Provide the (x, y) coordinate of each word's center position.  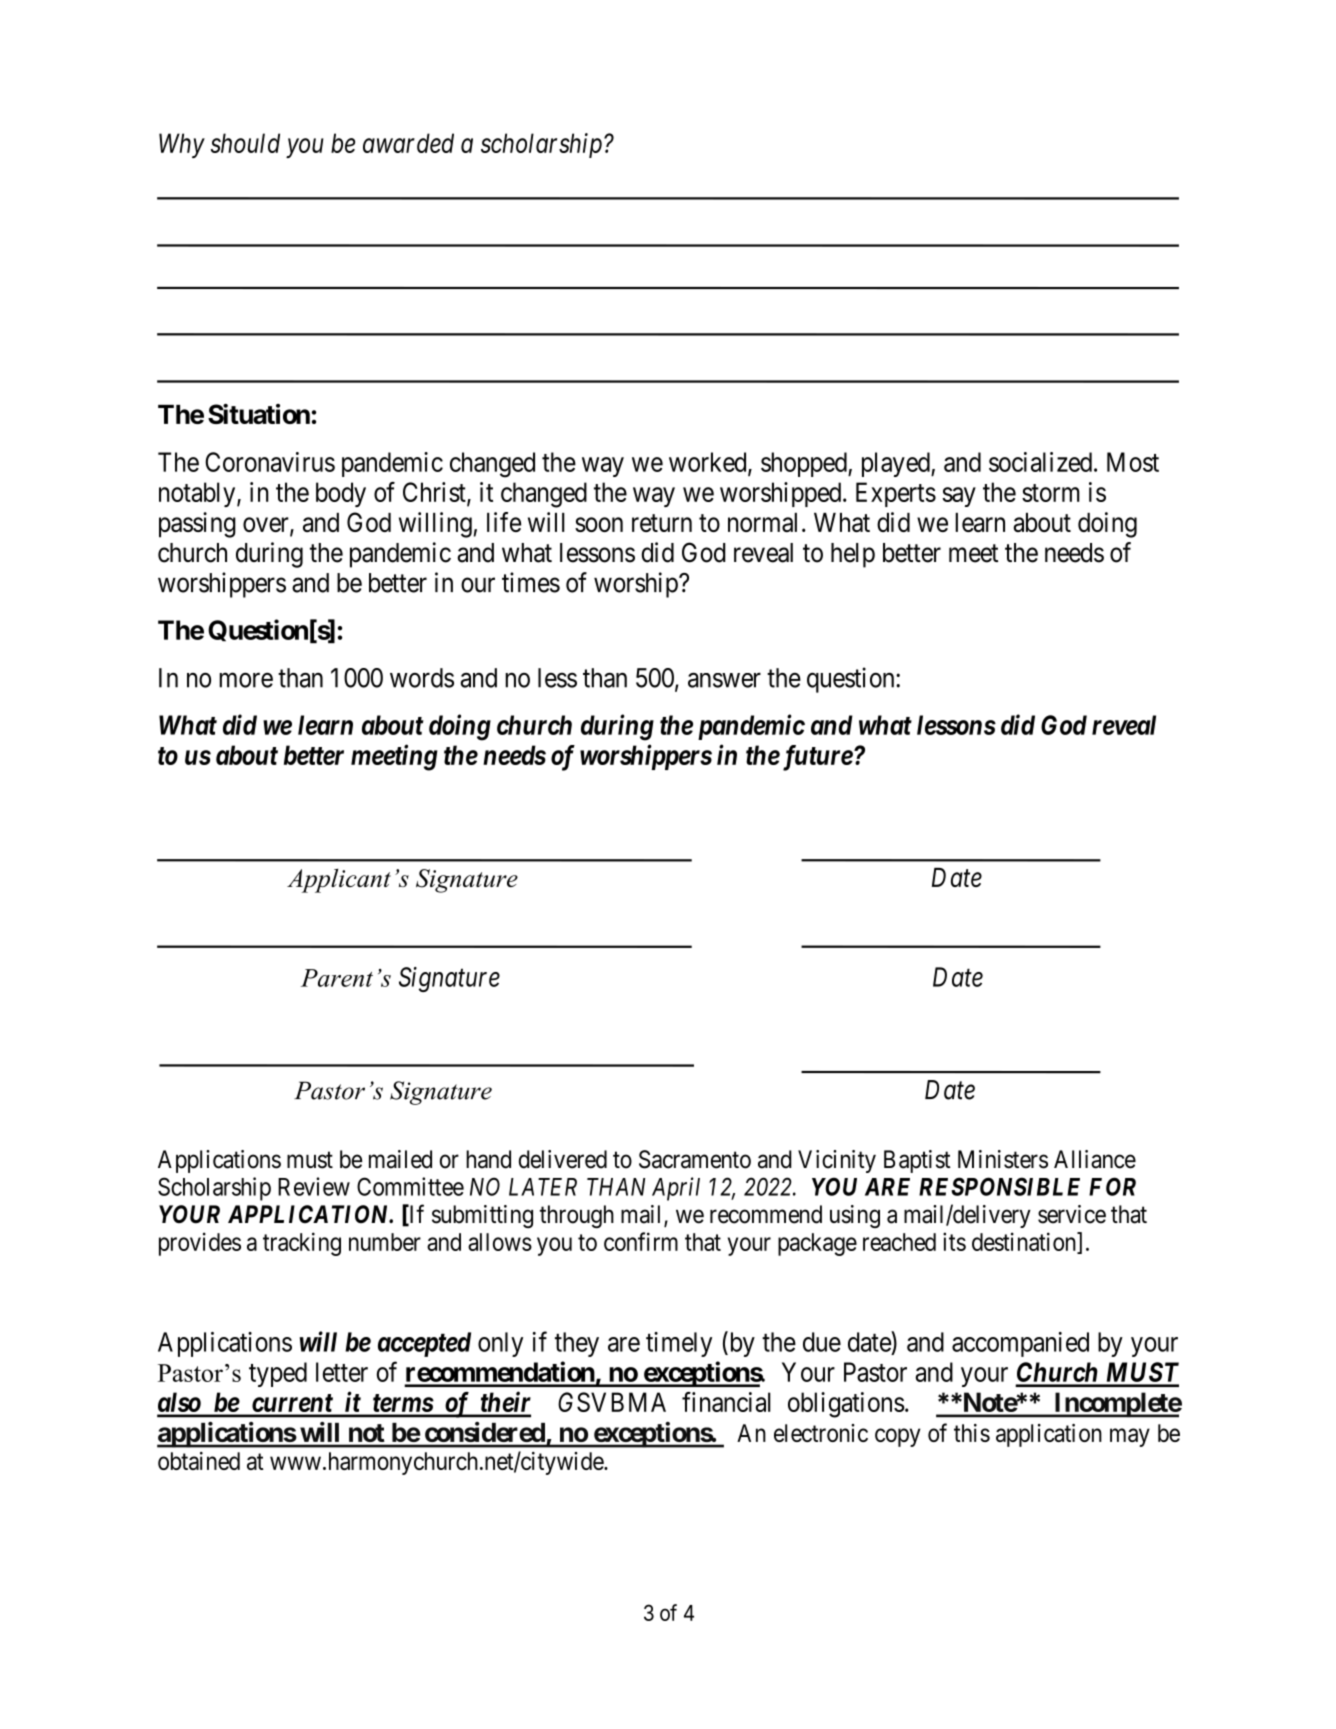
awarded (408, 143)
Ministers (1003, 1159)
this (972, 1433)
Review (314, 1186)
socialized (1040, 462)
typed (278, 1374)
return (662, 523)
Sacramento (695, 1159)
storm (1051, 493)
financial (726, 1402)
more (246, 680)
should (245, 143)
